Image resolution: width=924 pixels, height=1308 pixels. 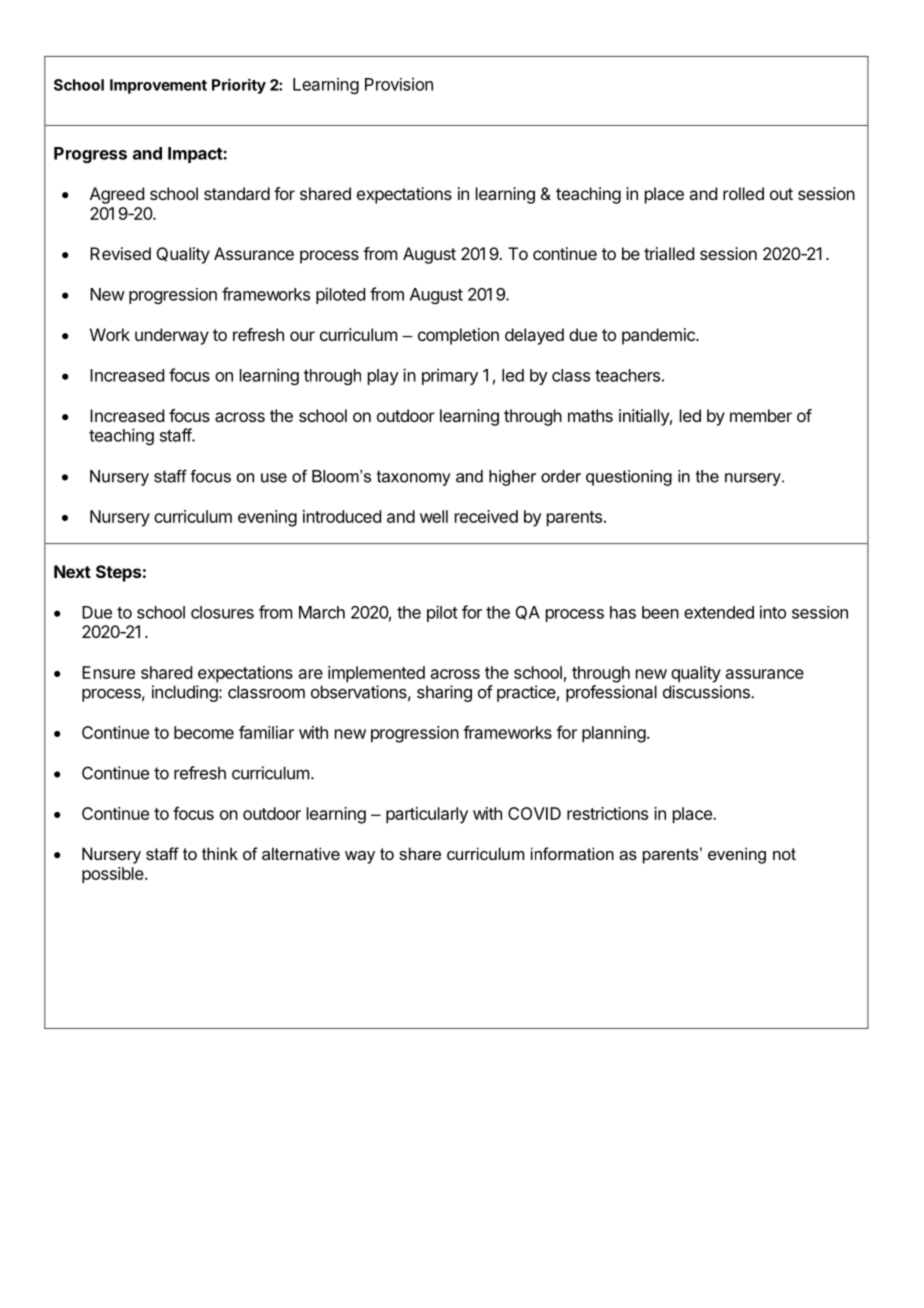 What do you see at coordinates (719, 612) in the screenshot?
I see `extended` at bounding box center [719, 612].
